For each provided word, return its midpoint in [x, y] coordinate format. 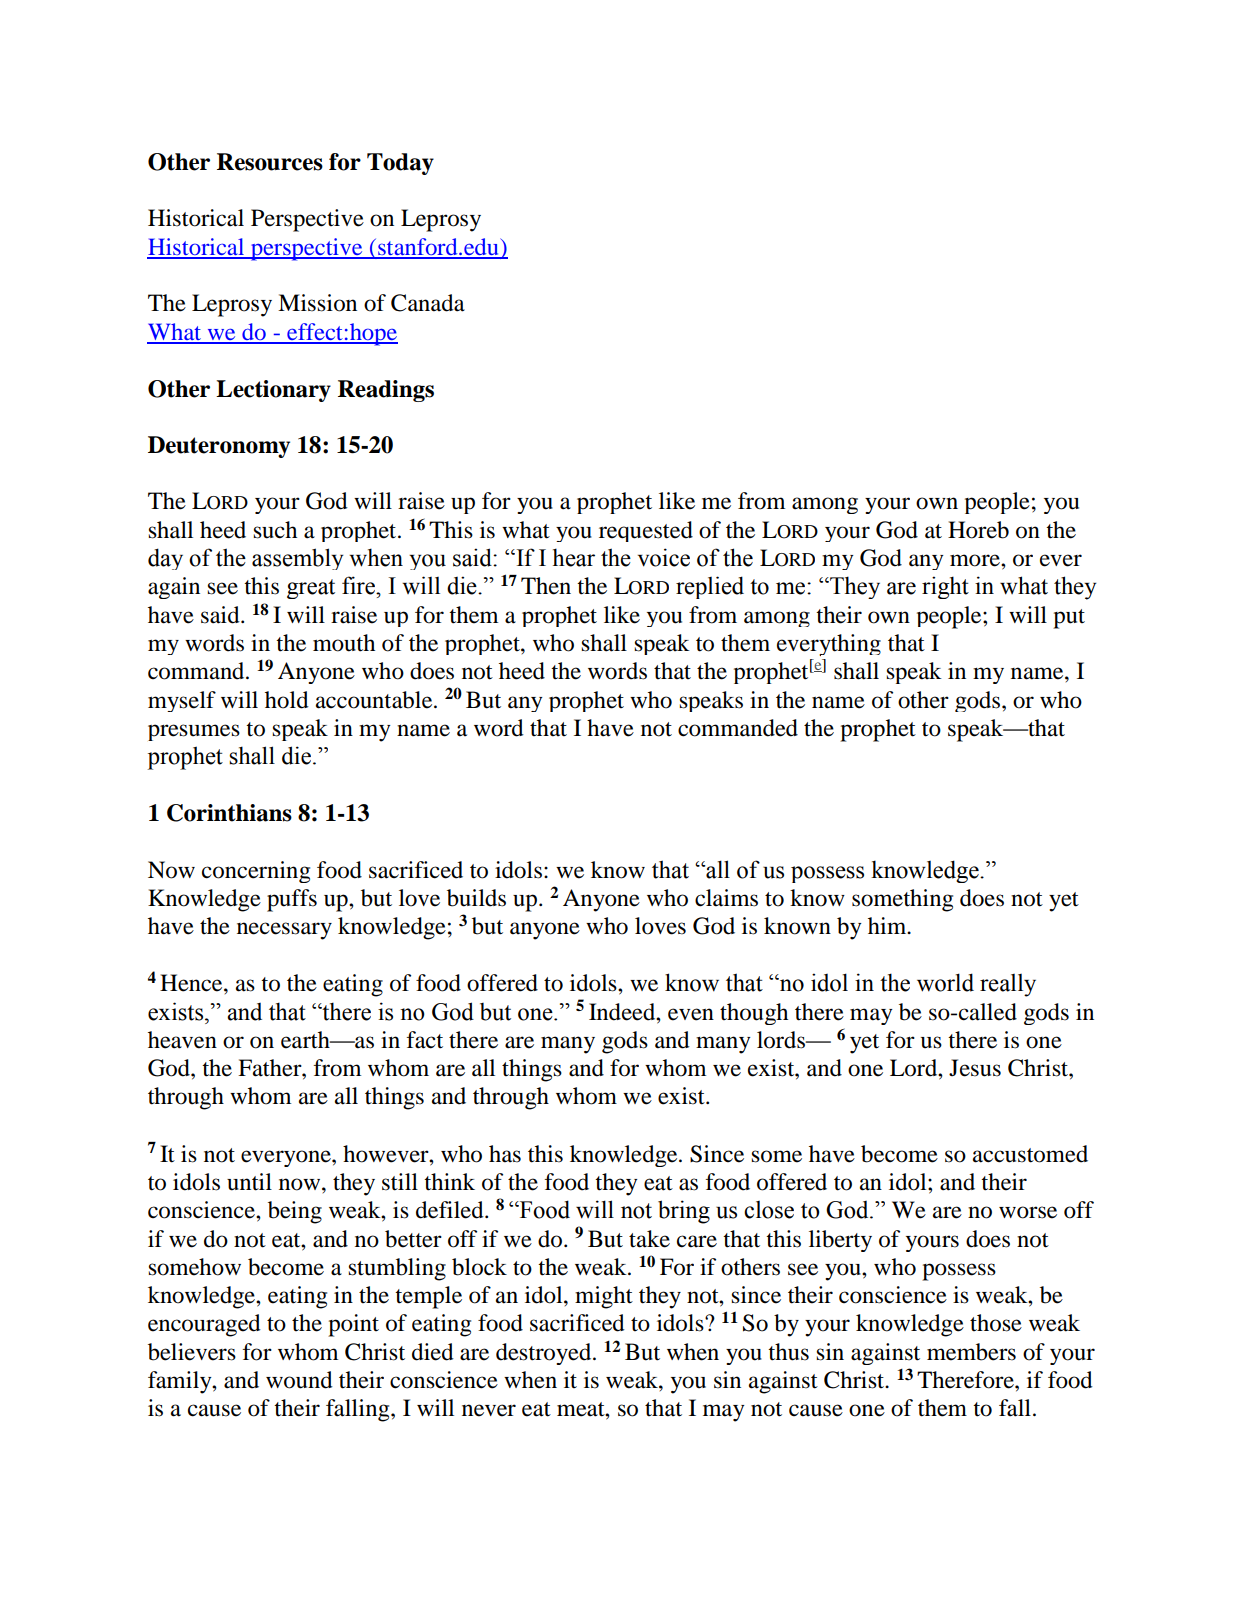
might [604, 1297]
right [945, 587]
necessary [284, 931]
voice [664, 557]
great [311, 589]
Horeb [978, 530]
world [945, 982]
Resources [270, 162]
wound [299, 1380]
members [971, 1352]
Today [400, 164]
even [691, 1014]
